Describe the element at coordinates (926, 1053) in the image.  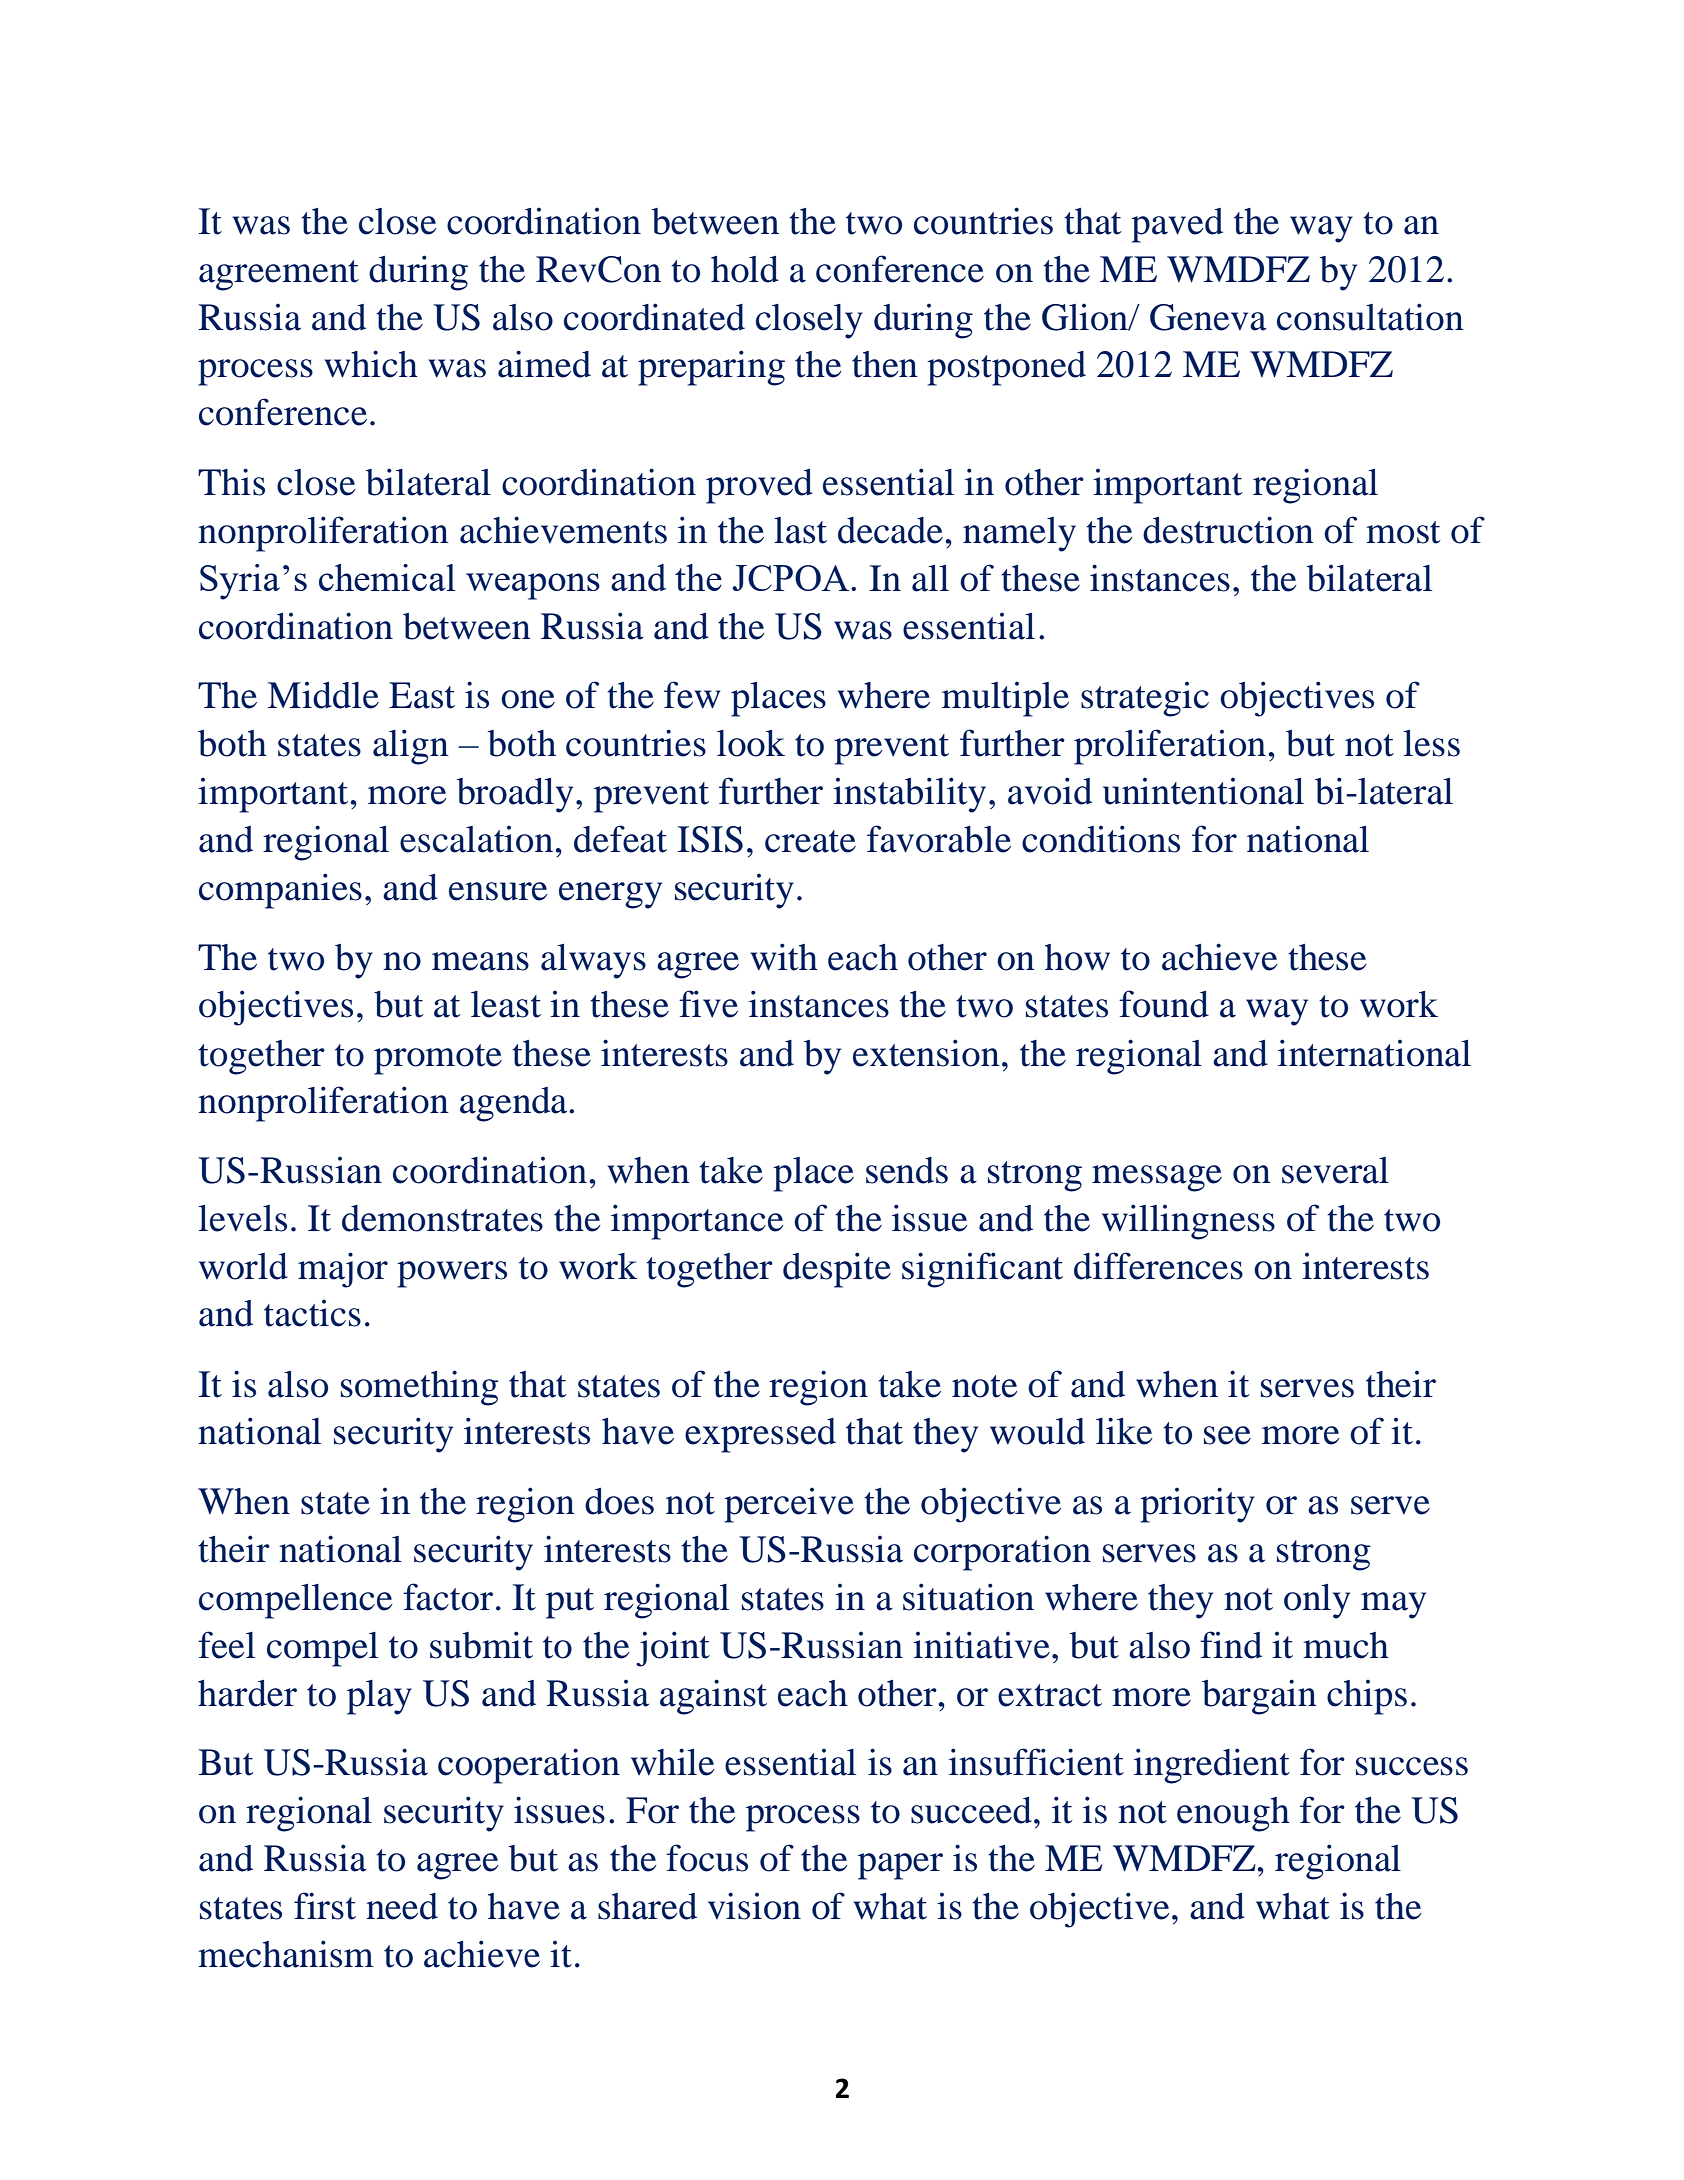
I see `extension` at that location.
